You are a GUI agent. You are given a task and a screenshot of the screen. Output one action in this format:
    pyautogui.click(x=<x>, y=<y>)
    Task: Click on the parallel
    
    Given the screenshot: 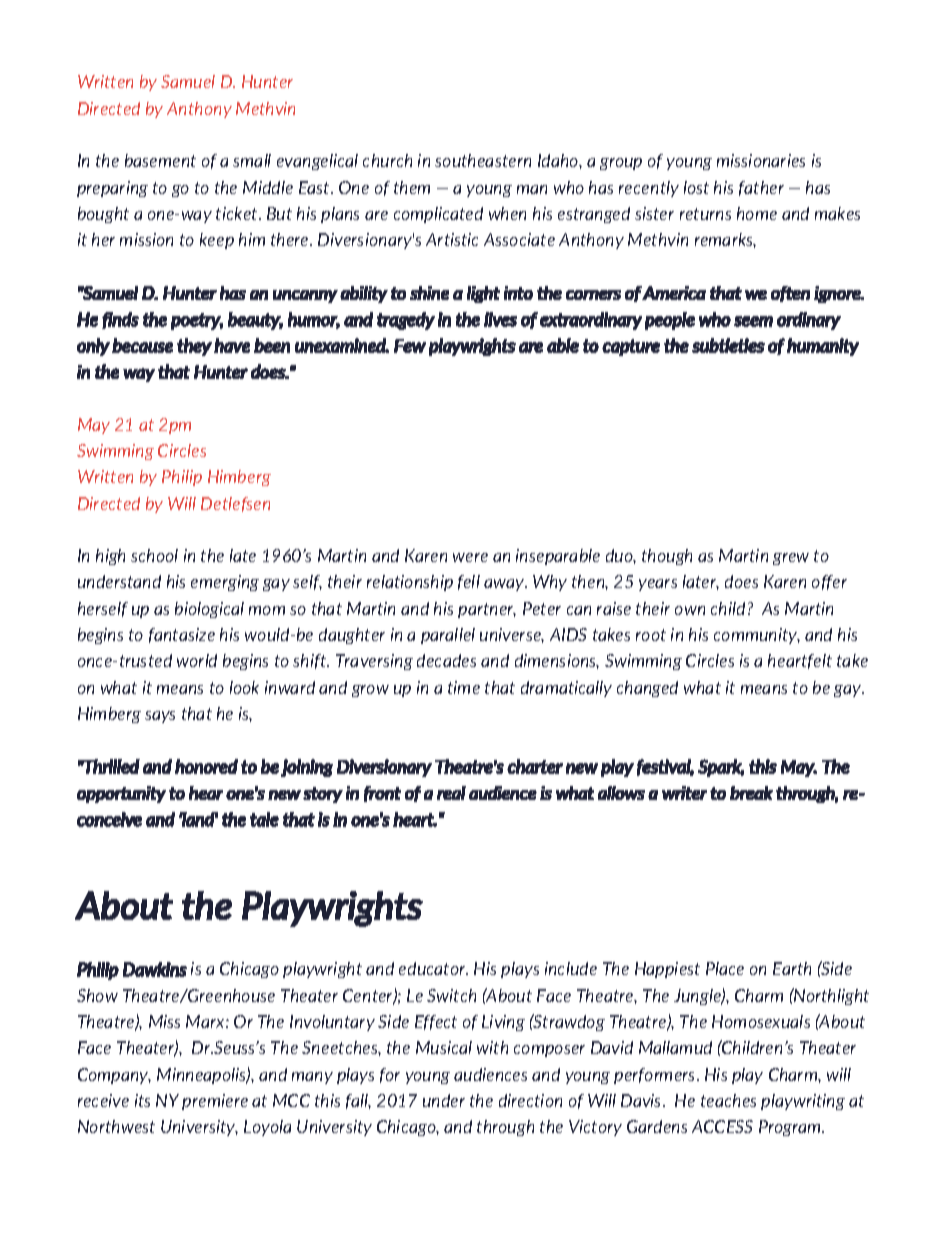 What is the action you would take?
    pyautogui.click(x=448, y=636)
